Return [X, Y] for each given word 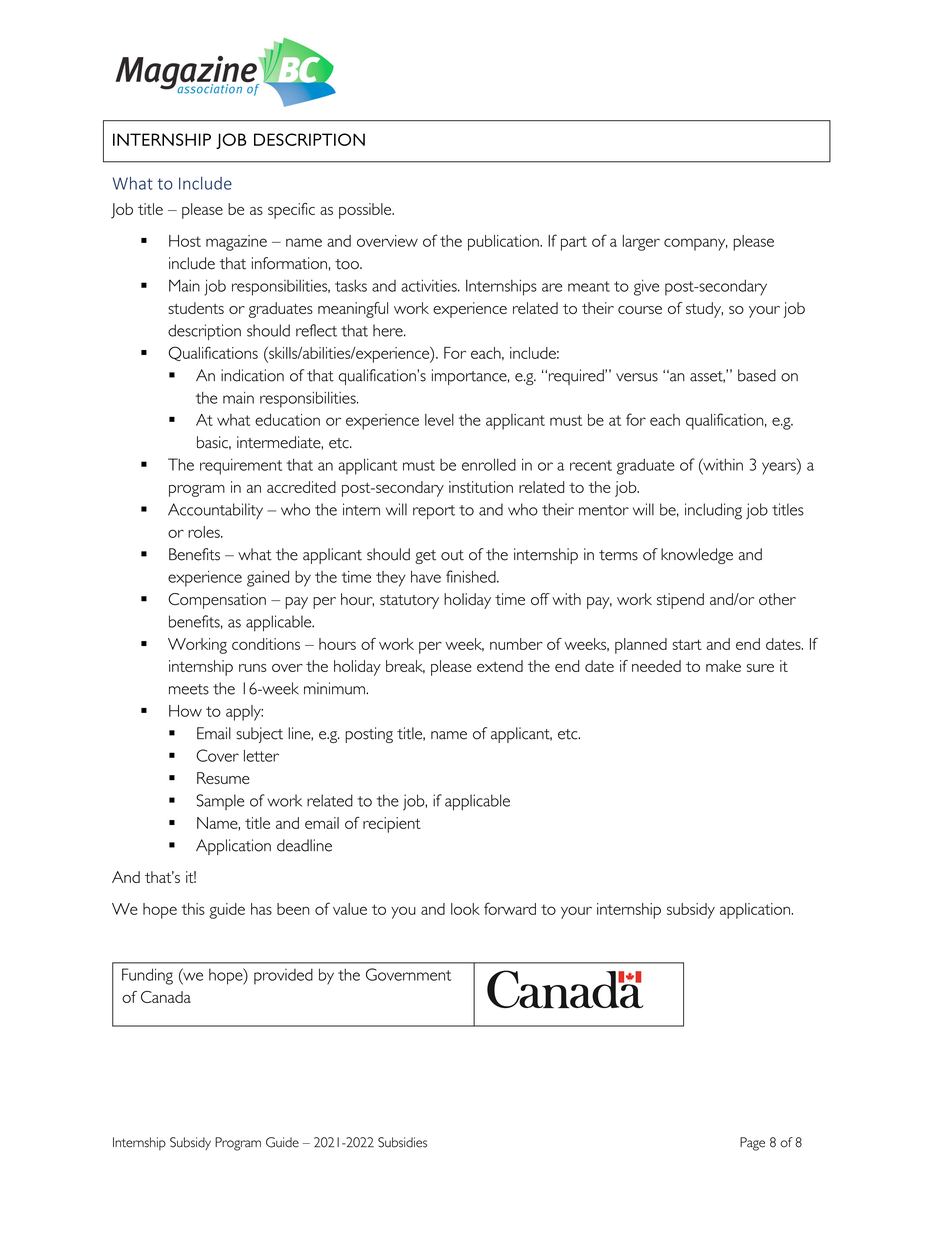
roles [205, 532]
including [713, 511]
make [723, 666]
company [696, 244]
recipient [392, 825]
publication [504, 243]
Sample [220, 802]
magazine [236, 243]
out [452, 555]
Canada [166, 997]
